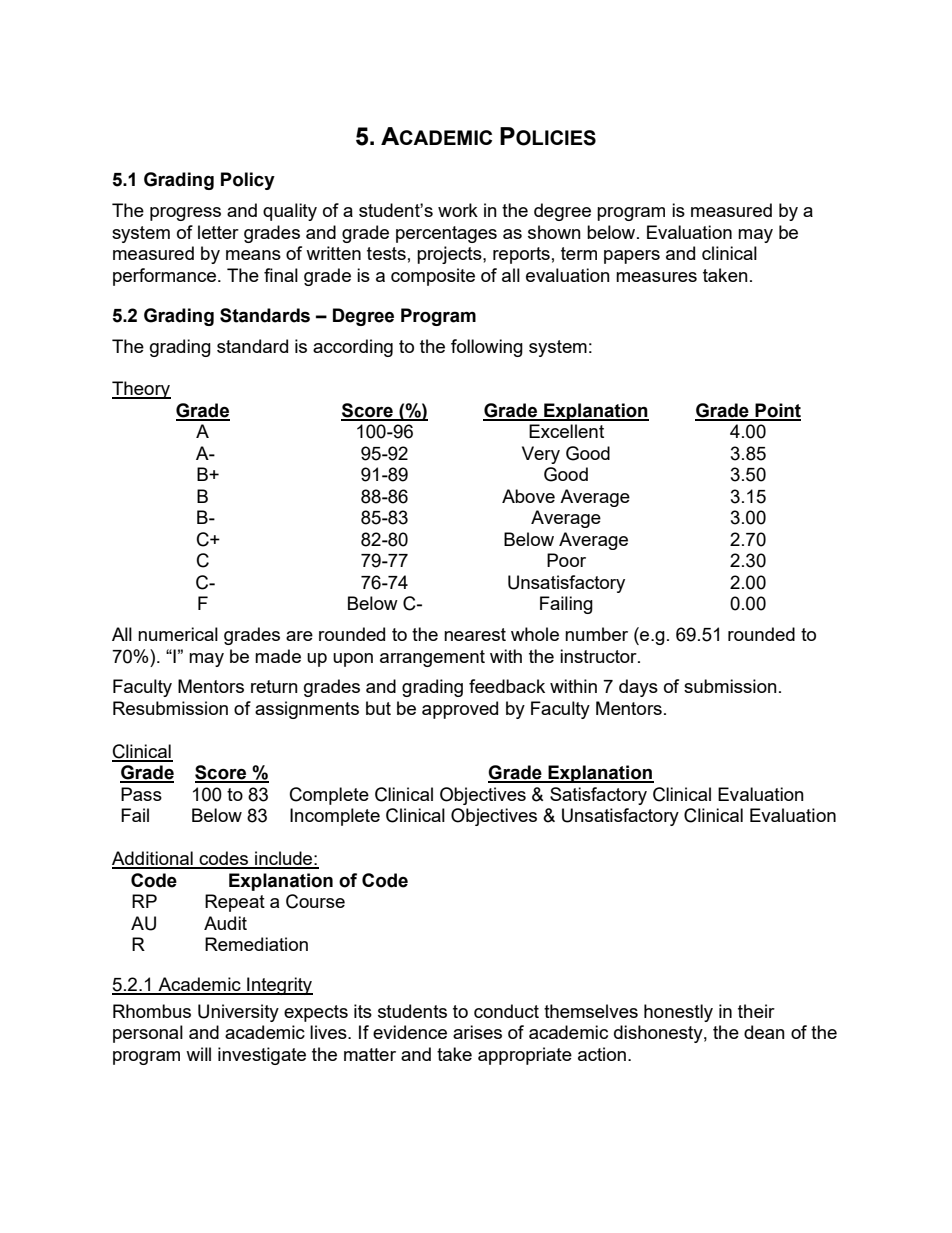  I want to click on work, so click(458, 210).
